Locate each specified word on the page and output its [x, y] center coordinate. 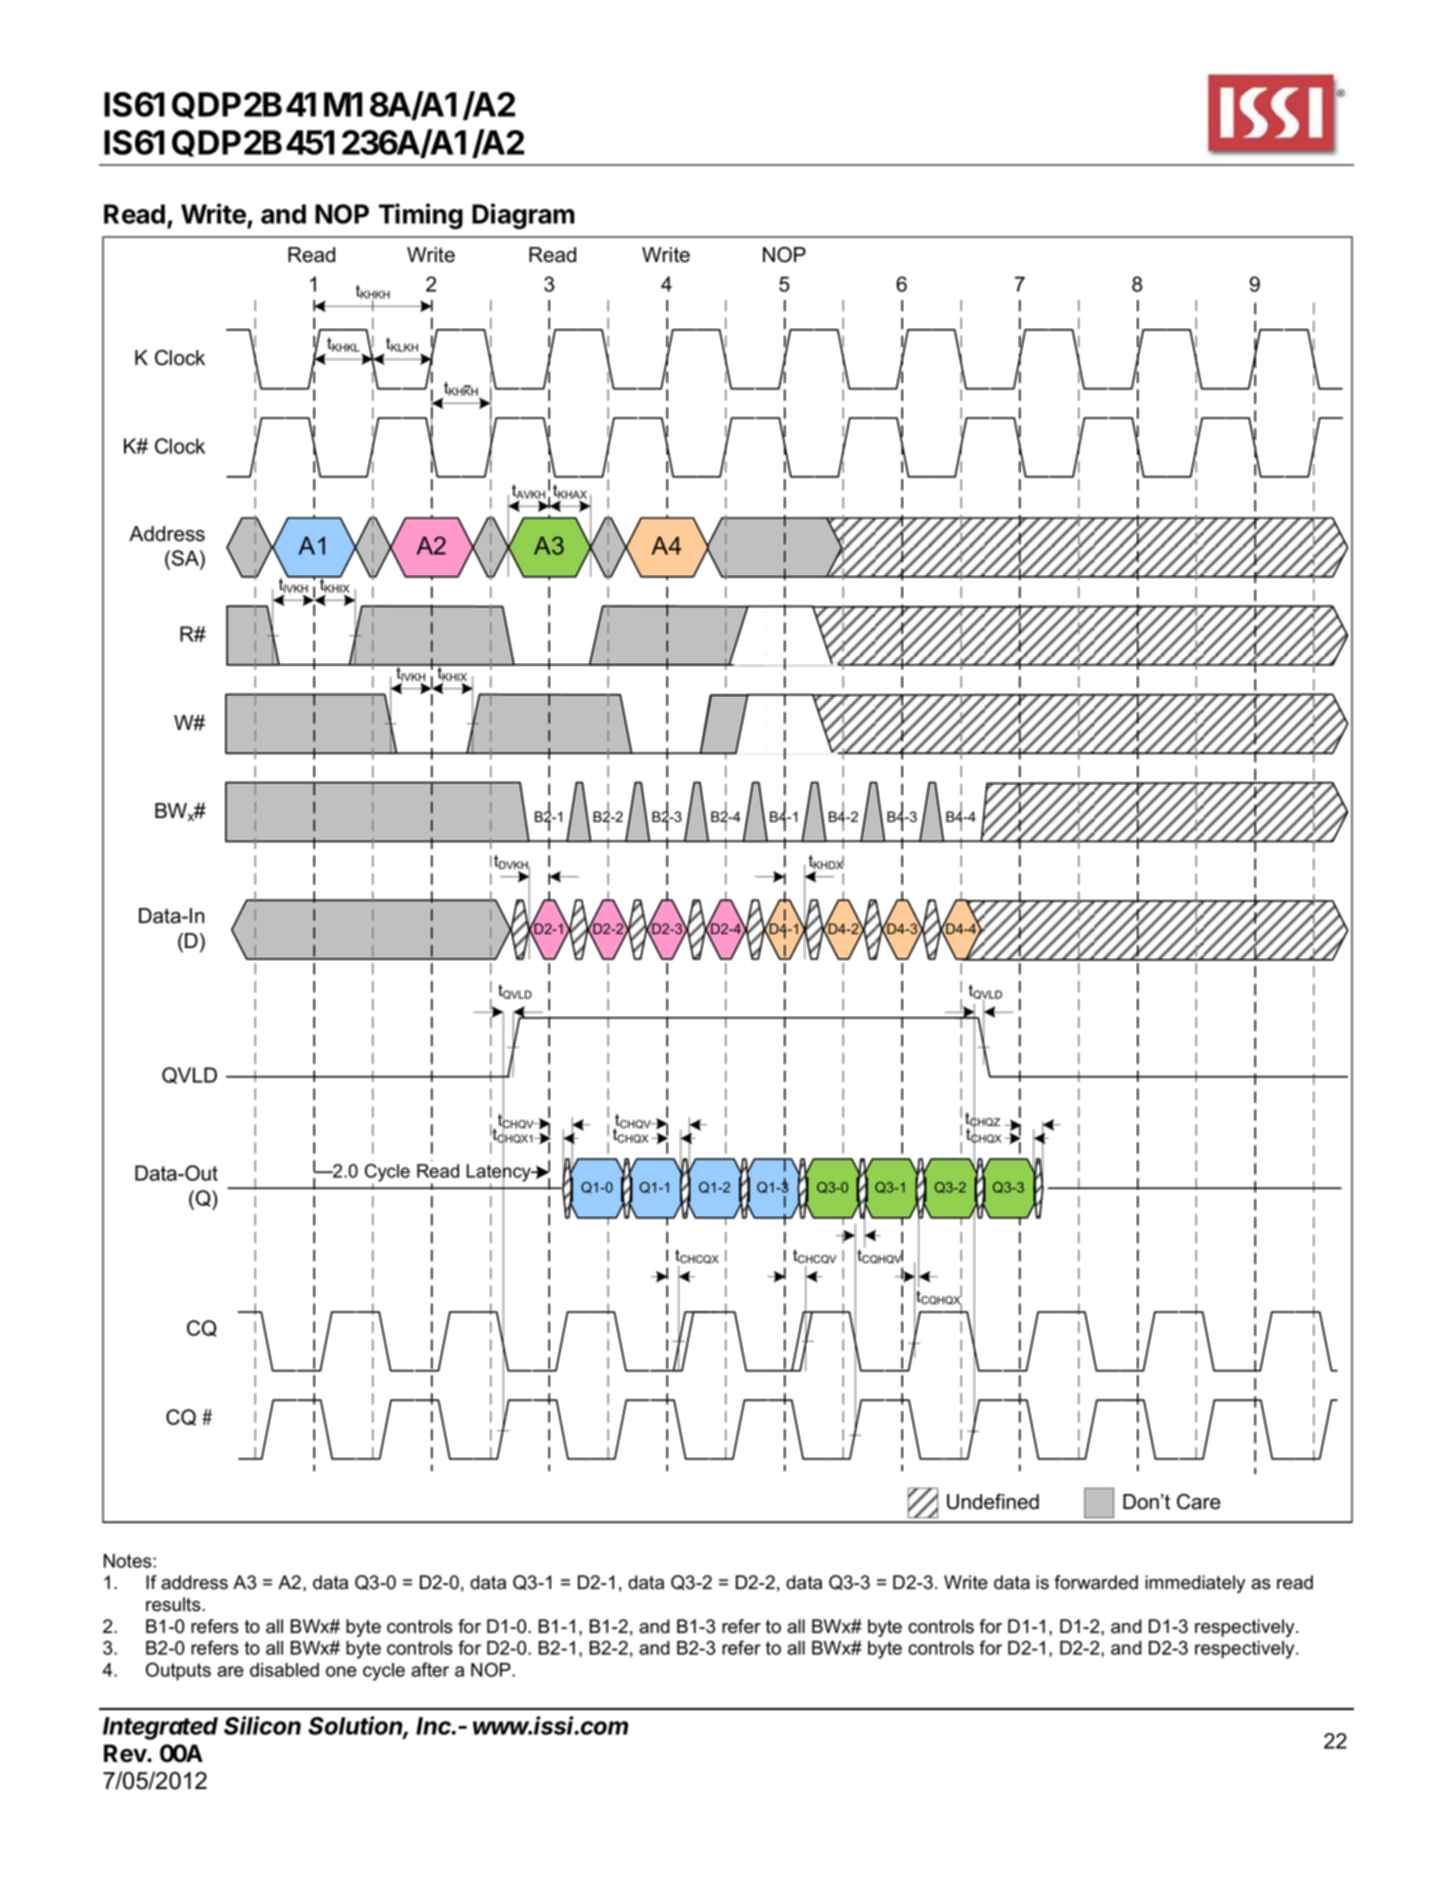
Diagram [523, 216]
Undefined [993, 1502]
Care [1199, 1502]
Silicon [262, 1725]
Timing [421, 216]
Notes [129, 1561]
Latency [500, 1173]
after [430, 1669]
